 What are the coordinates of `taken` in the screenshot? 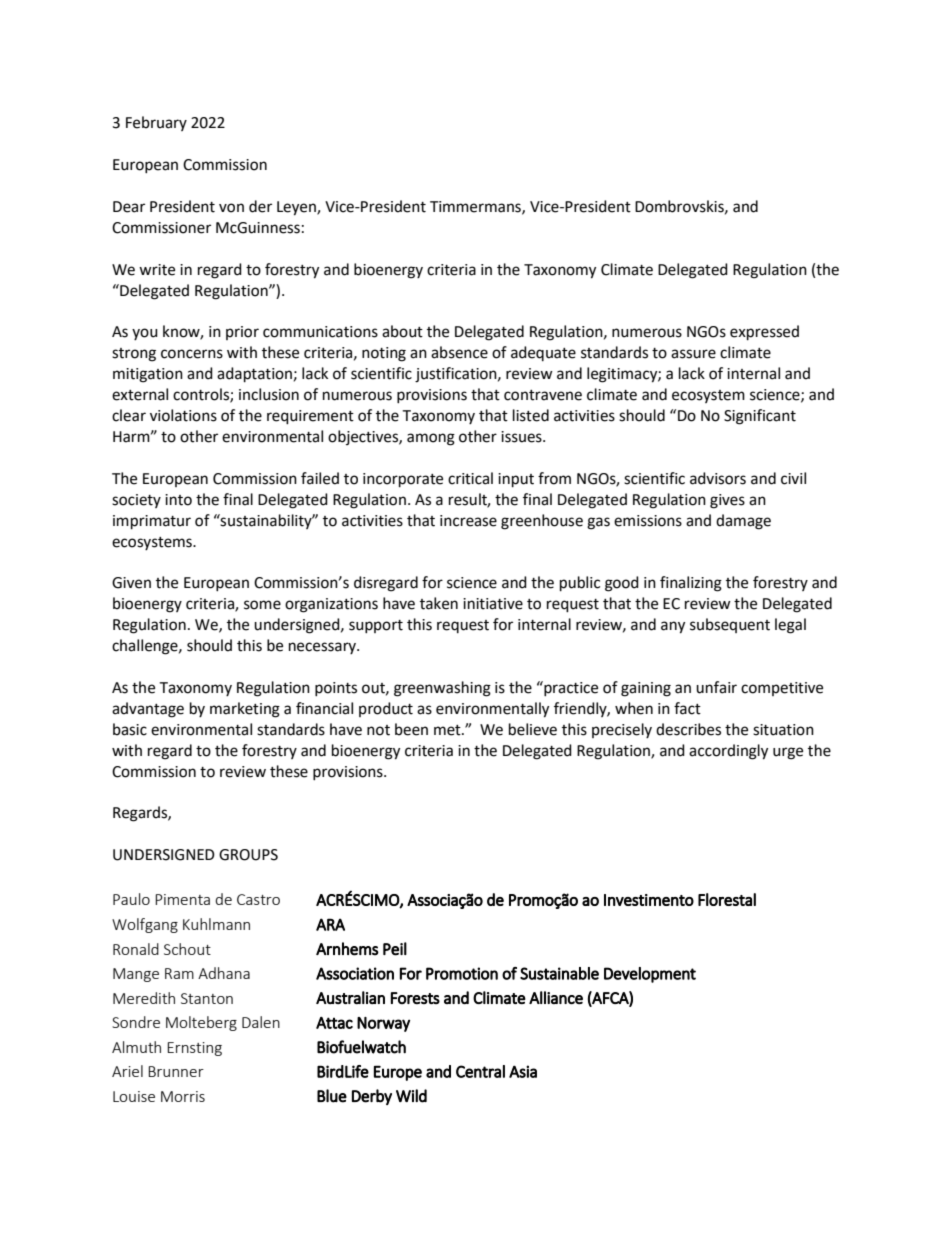 It's located at (439, 603).
